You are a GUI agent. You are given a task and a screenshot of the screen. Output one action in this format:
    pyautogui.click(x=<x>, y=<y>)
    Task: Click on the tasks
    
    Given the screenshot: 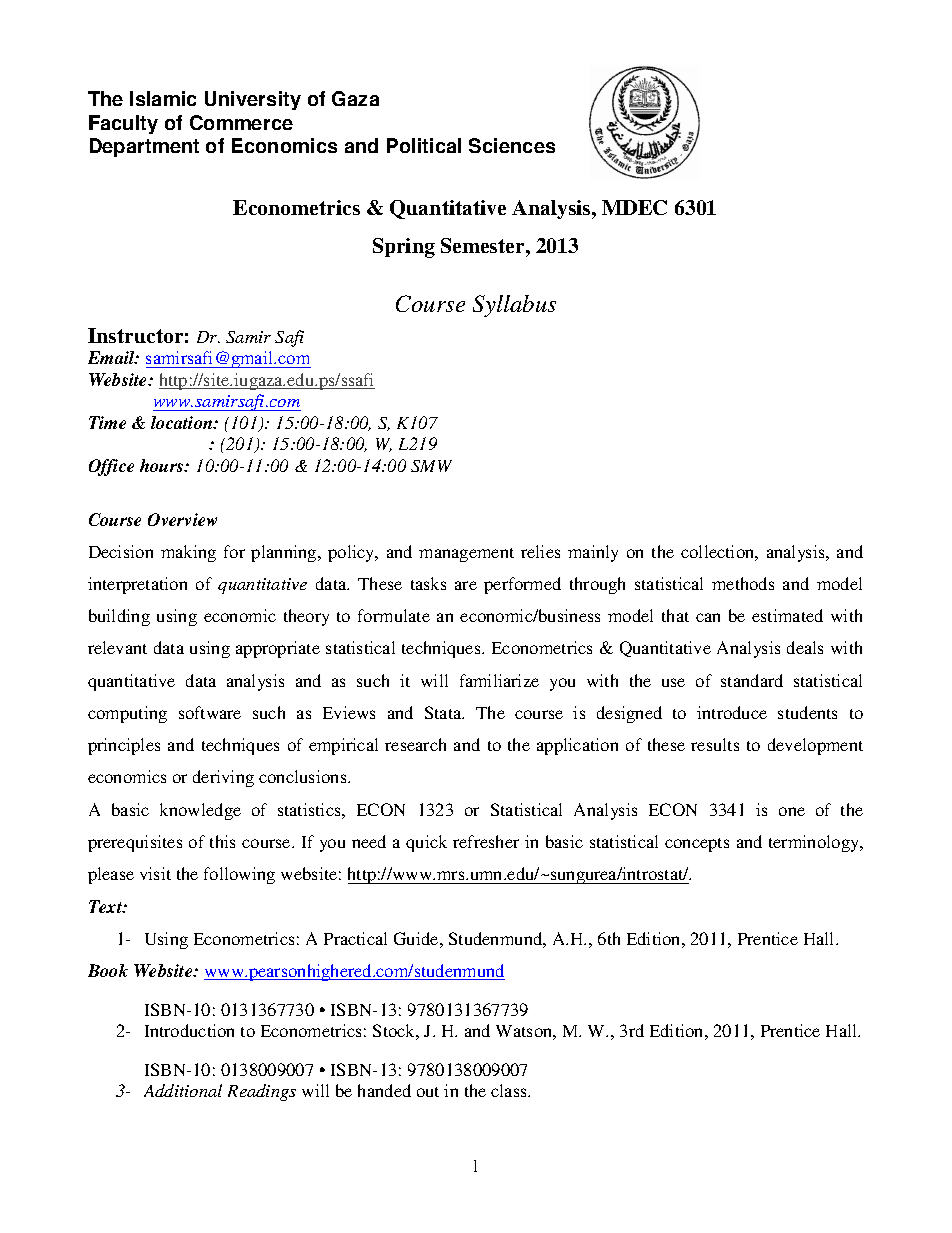 What is the action you would take?
    pyautogui.click(x=428, y=583)
